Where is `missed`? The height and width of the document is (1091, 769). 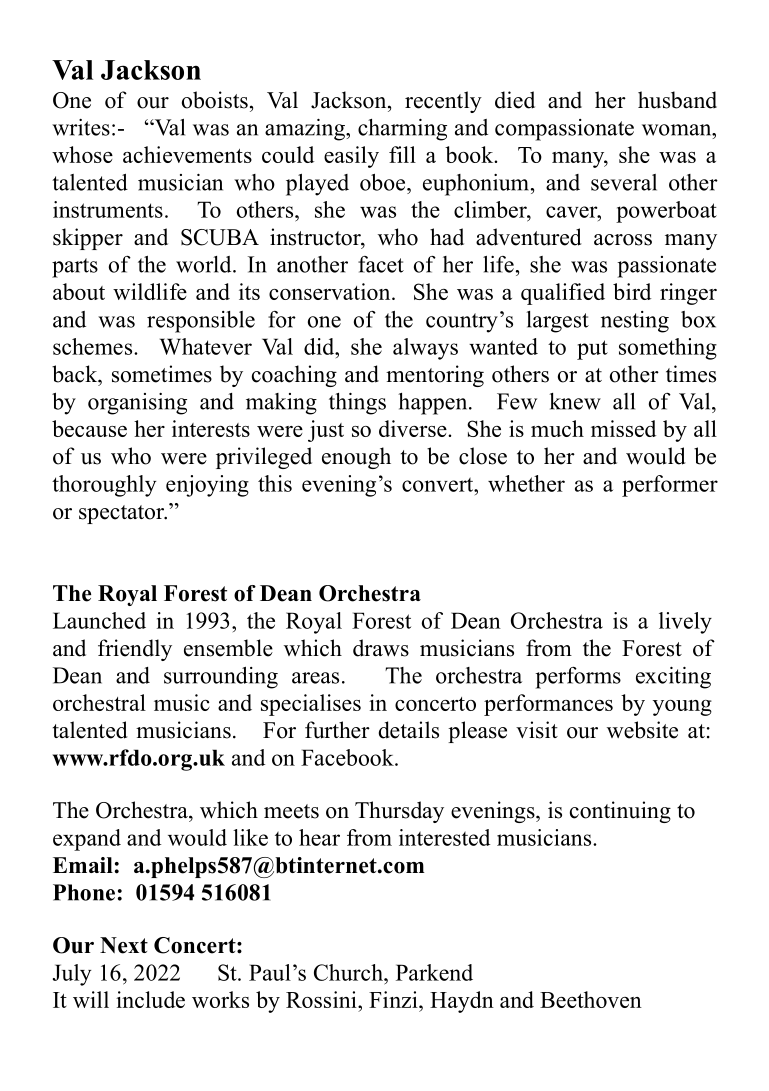
missed is located at coordinates (623, 428).
